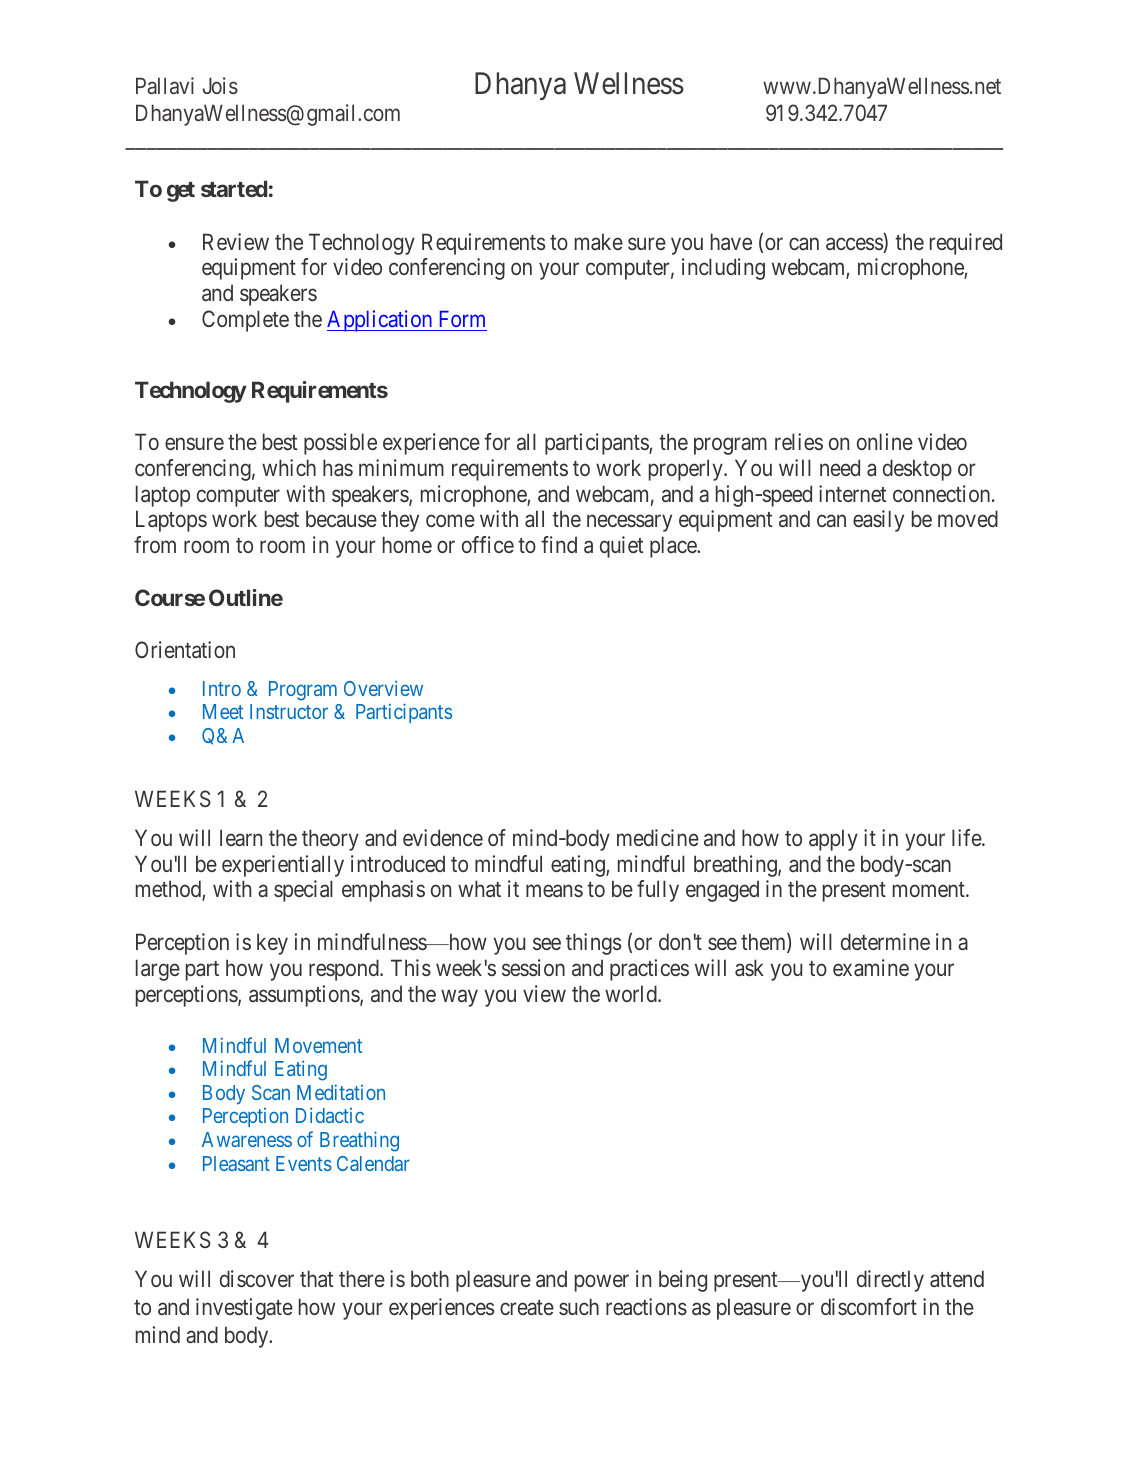 Image resolution: width=1141 pixels, height=1477 pixels. I want to click on access, so click(855, 245).
